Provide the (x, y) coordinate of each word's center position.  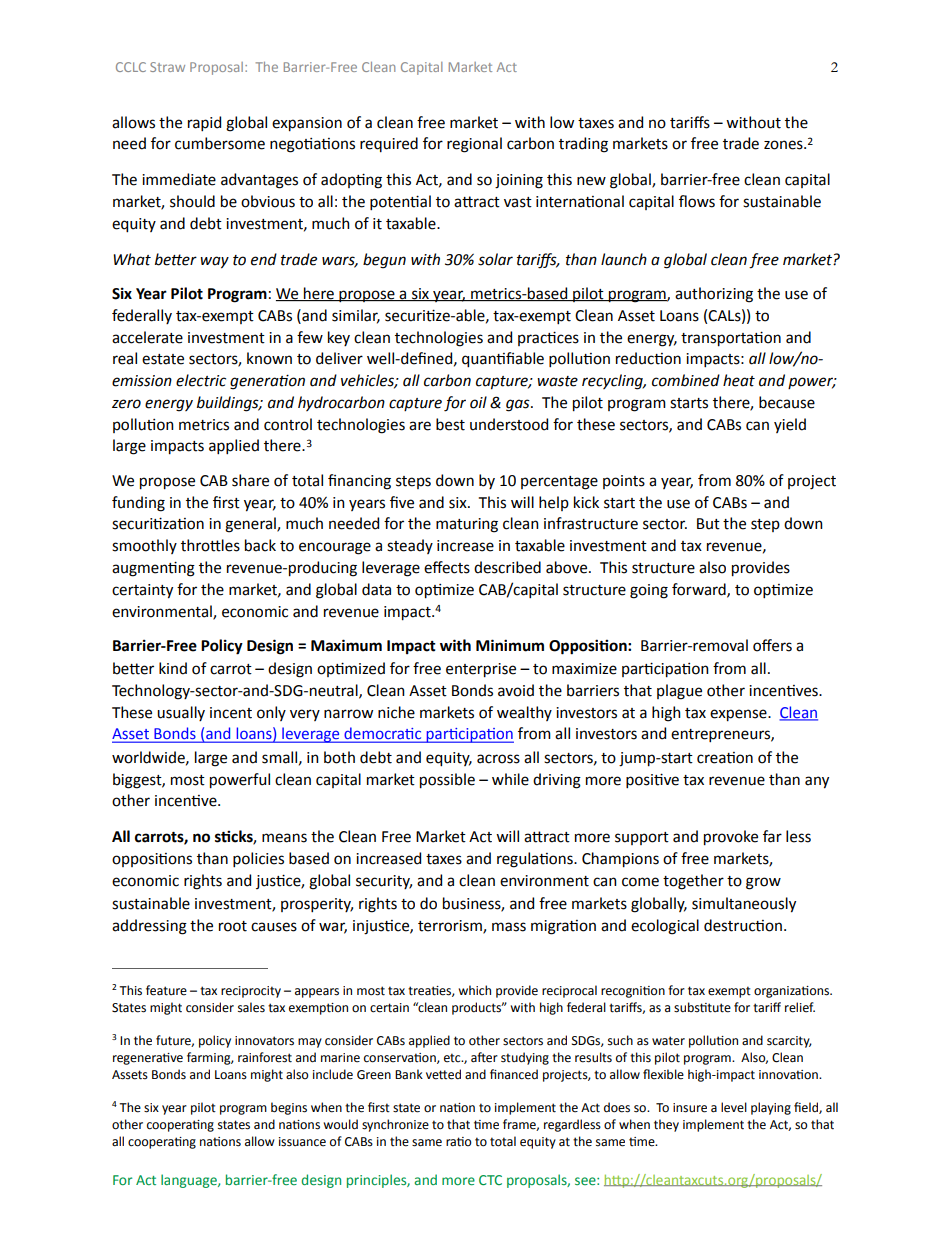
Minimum (510, 645)
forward (700, 590)
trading (583, 145)
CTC (490, 1180)
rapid (204, 123)
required (389, 144)
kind (173, 668)
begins (289, 1108)
